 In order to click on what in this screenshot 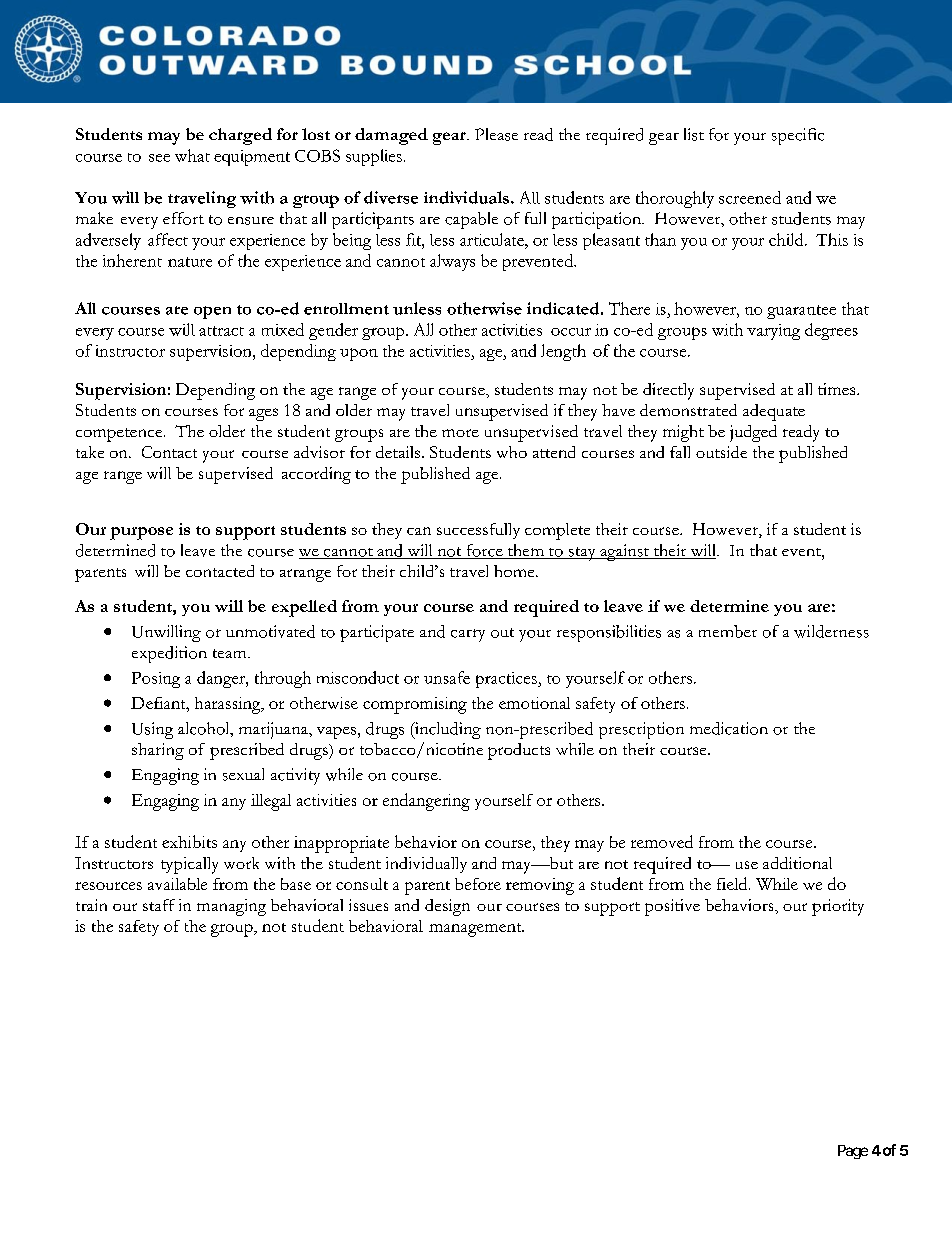, I will do `click(192, 155)`.
